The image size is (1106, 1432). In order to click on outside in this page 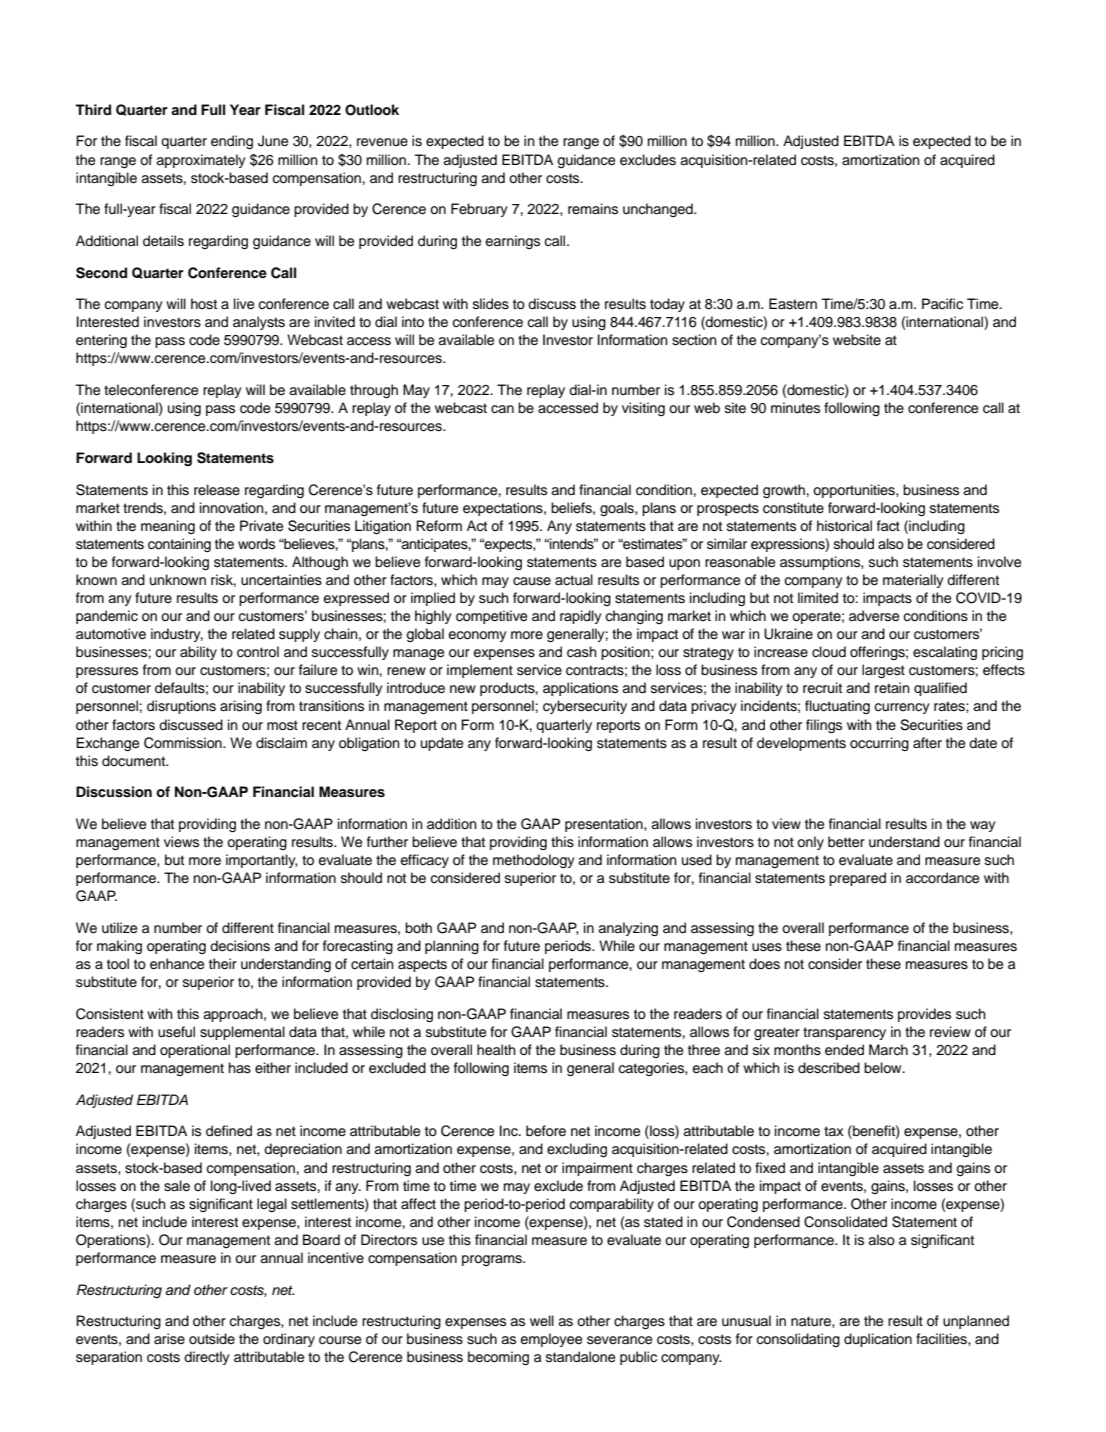, I will do `click(212, 1339)`.
